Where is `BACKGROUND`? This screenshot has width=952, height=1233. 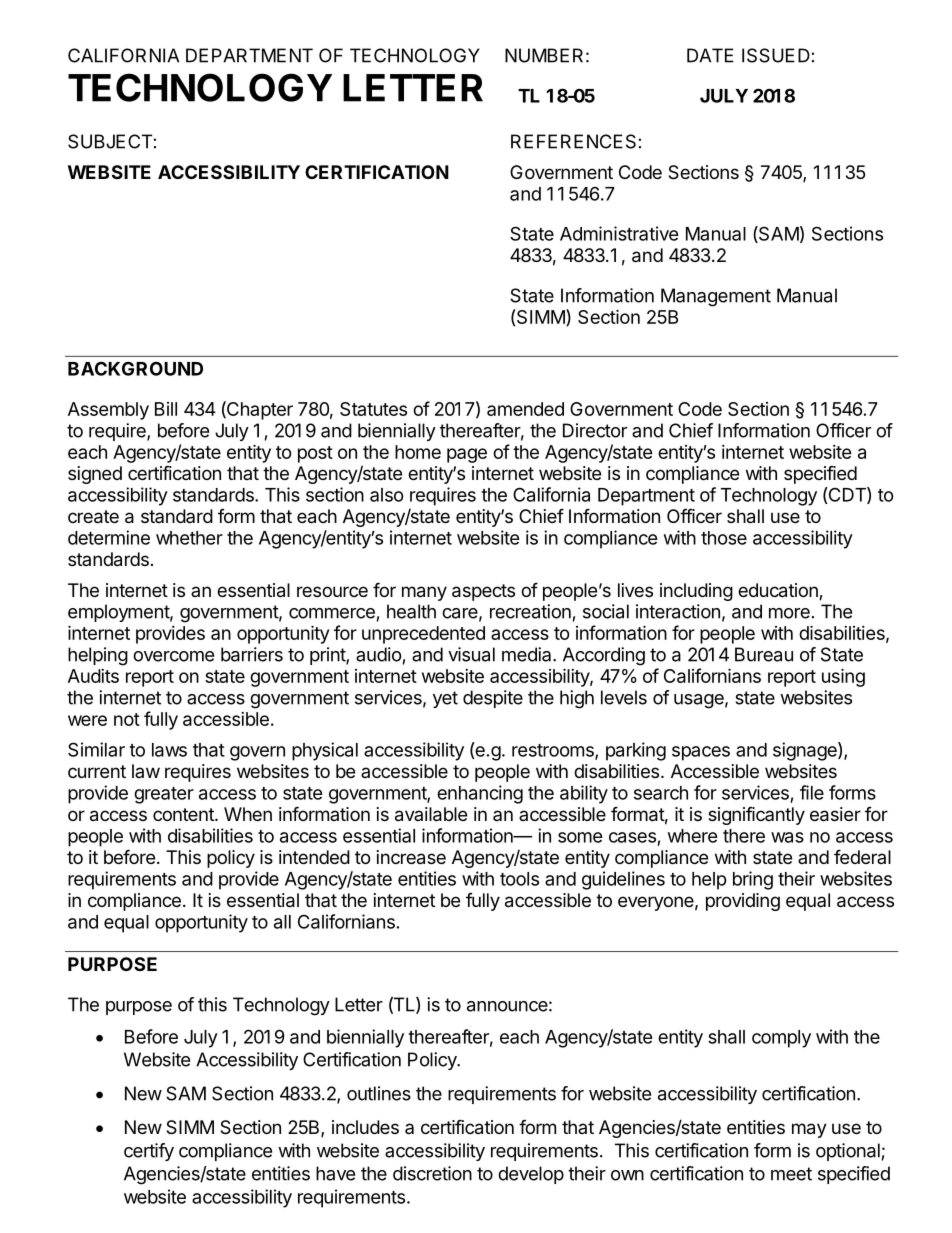
BACKGROUND is located at coordinates (135, 368).
